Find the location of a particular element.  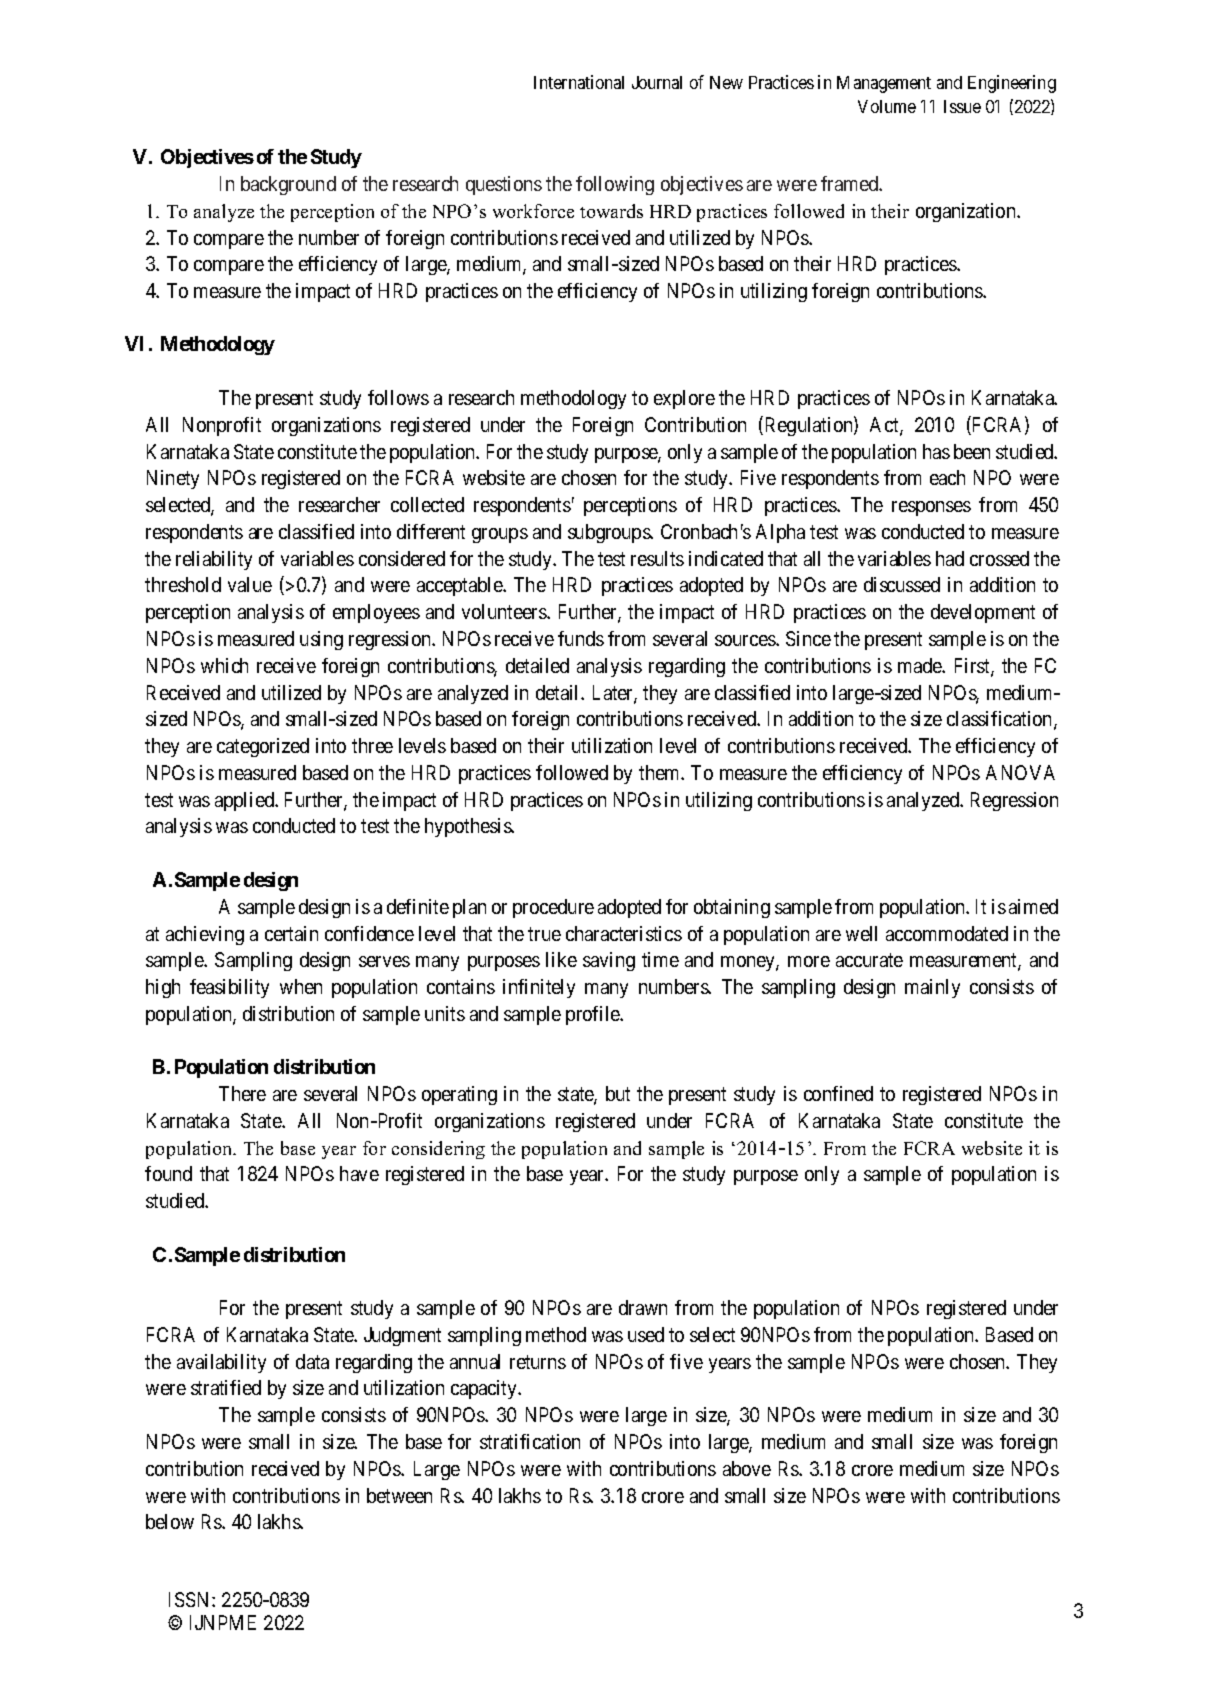

have is located at coordinates (359, 1173).
